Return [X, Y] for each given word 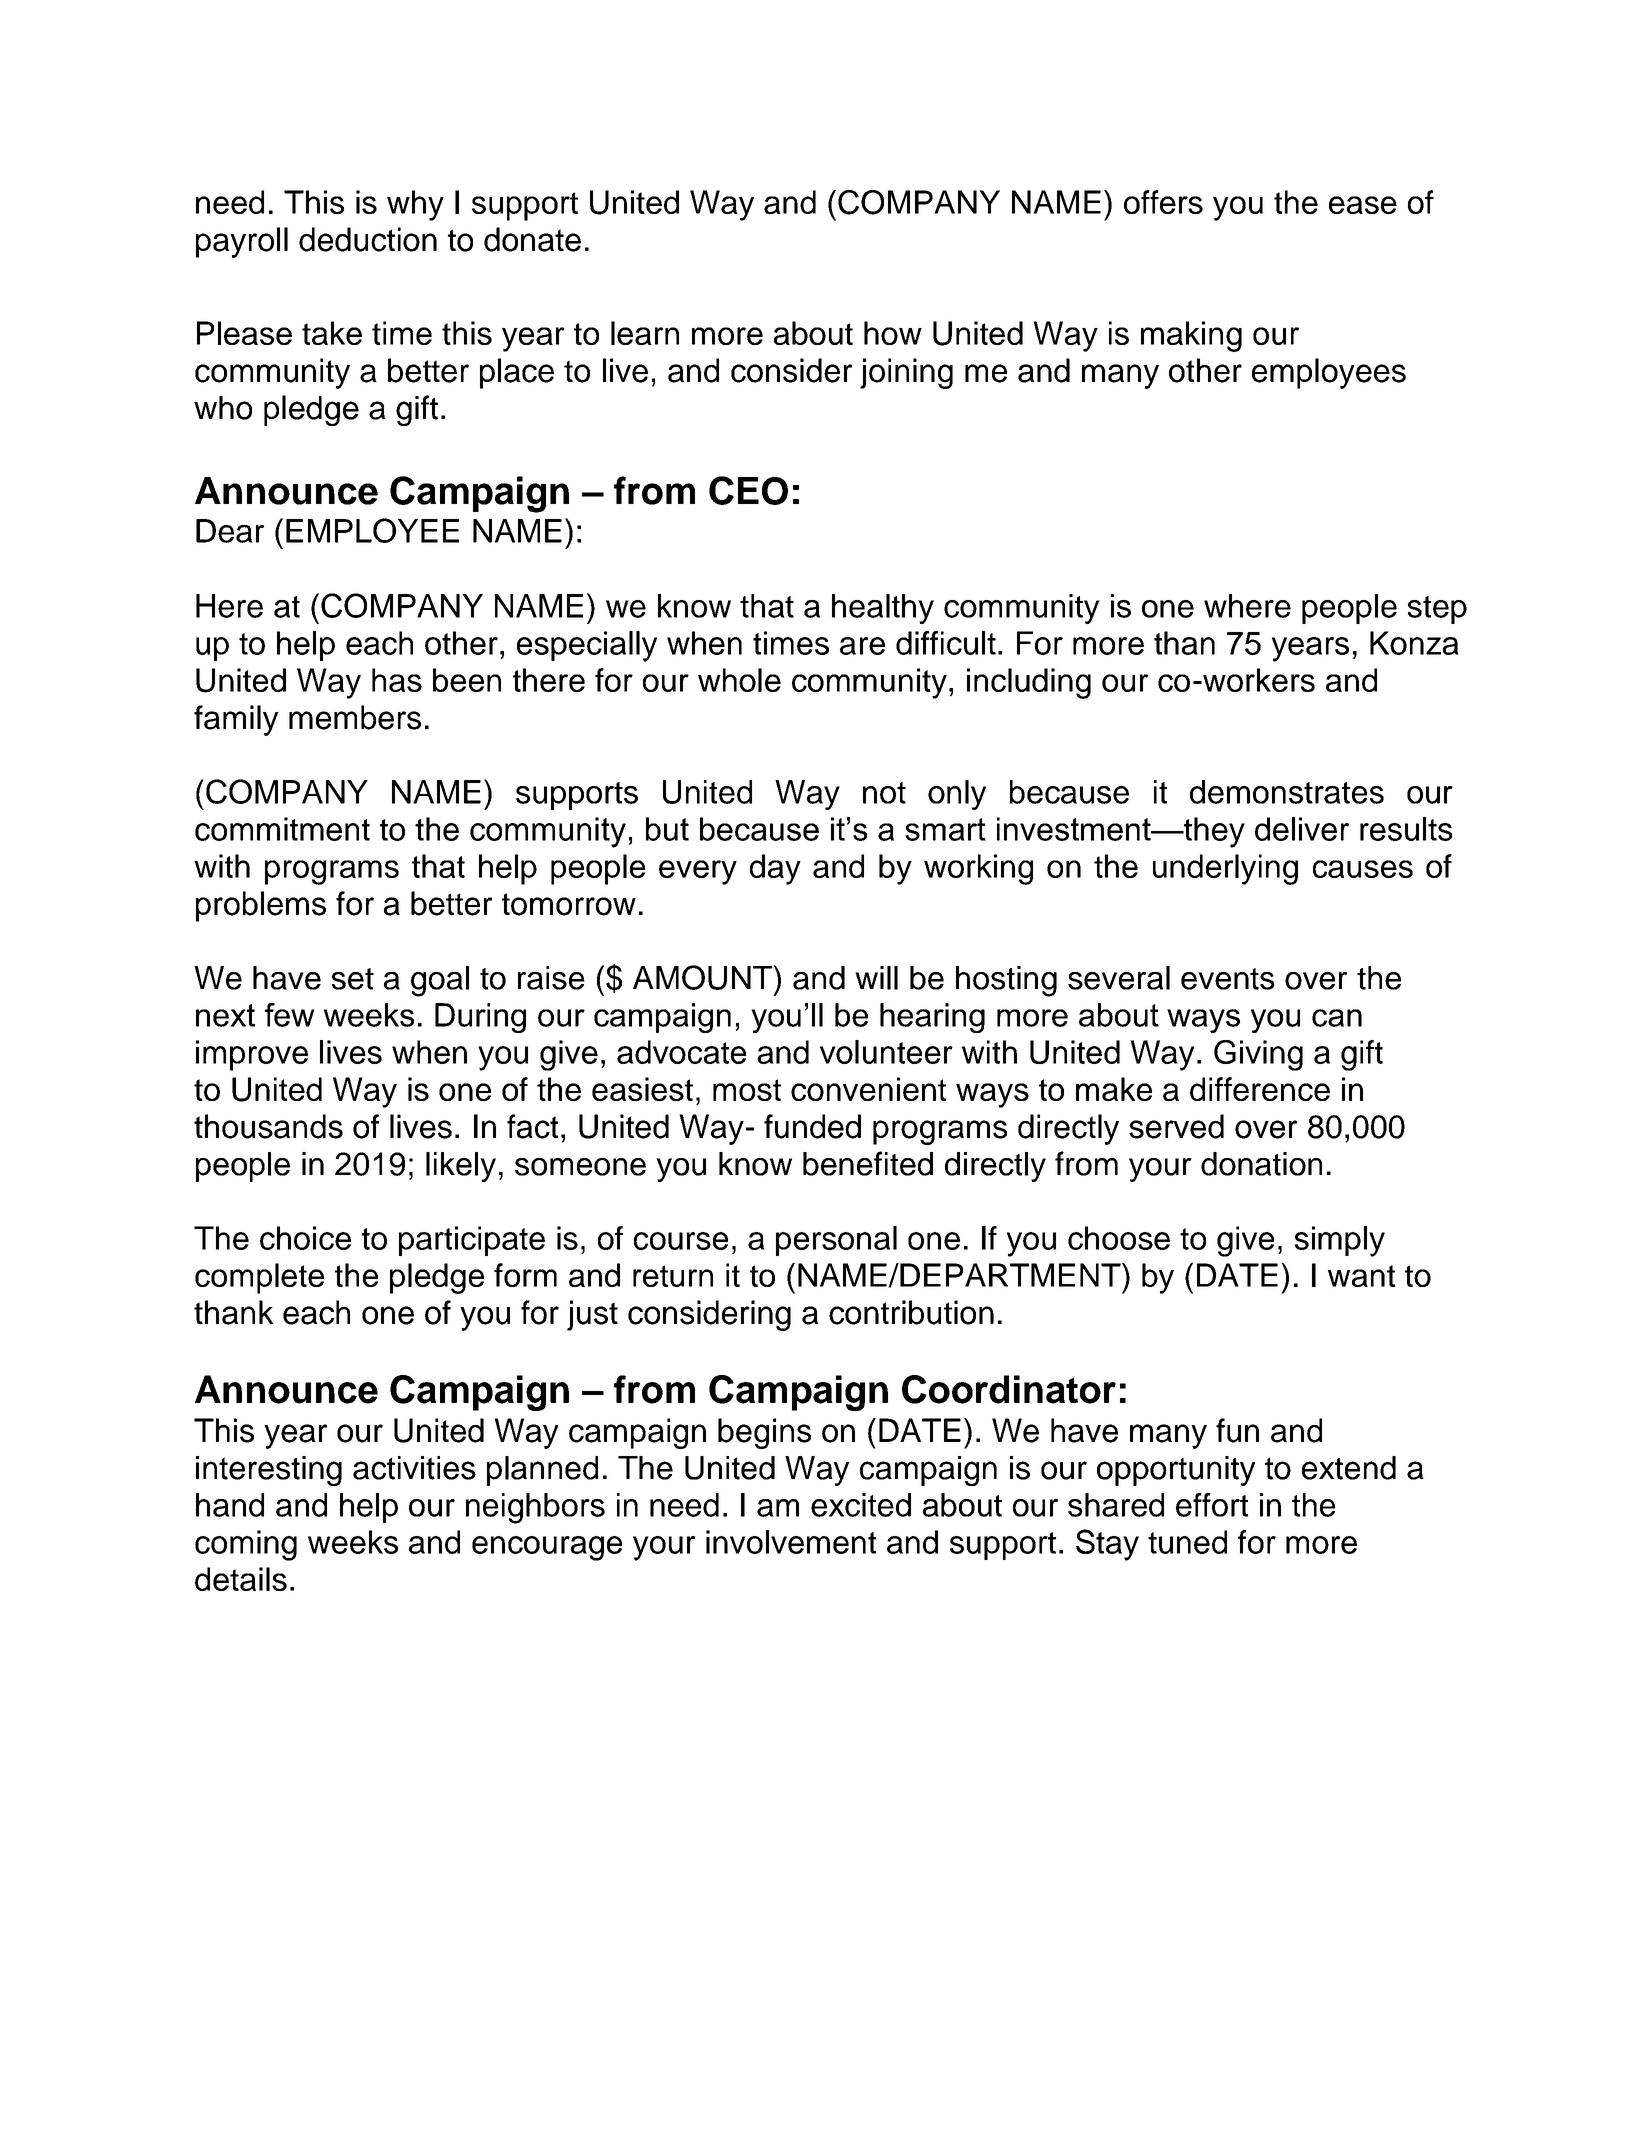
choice [305, 1238]
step [1437, 610]
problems [261, 906]
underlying [1225, 869]
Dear [230, 531]
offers [1163, 202]
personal [836, 1241]
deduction [368, 239]
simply [1339, 1241]
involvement [791, 1542]
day [775, 869]
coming [246, 1545]
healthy [883, 609]
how [893, 333]
